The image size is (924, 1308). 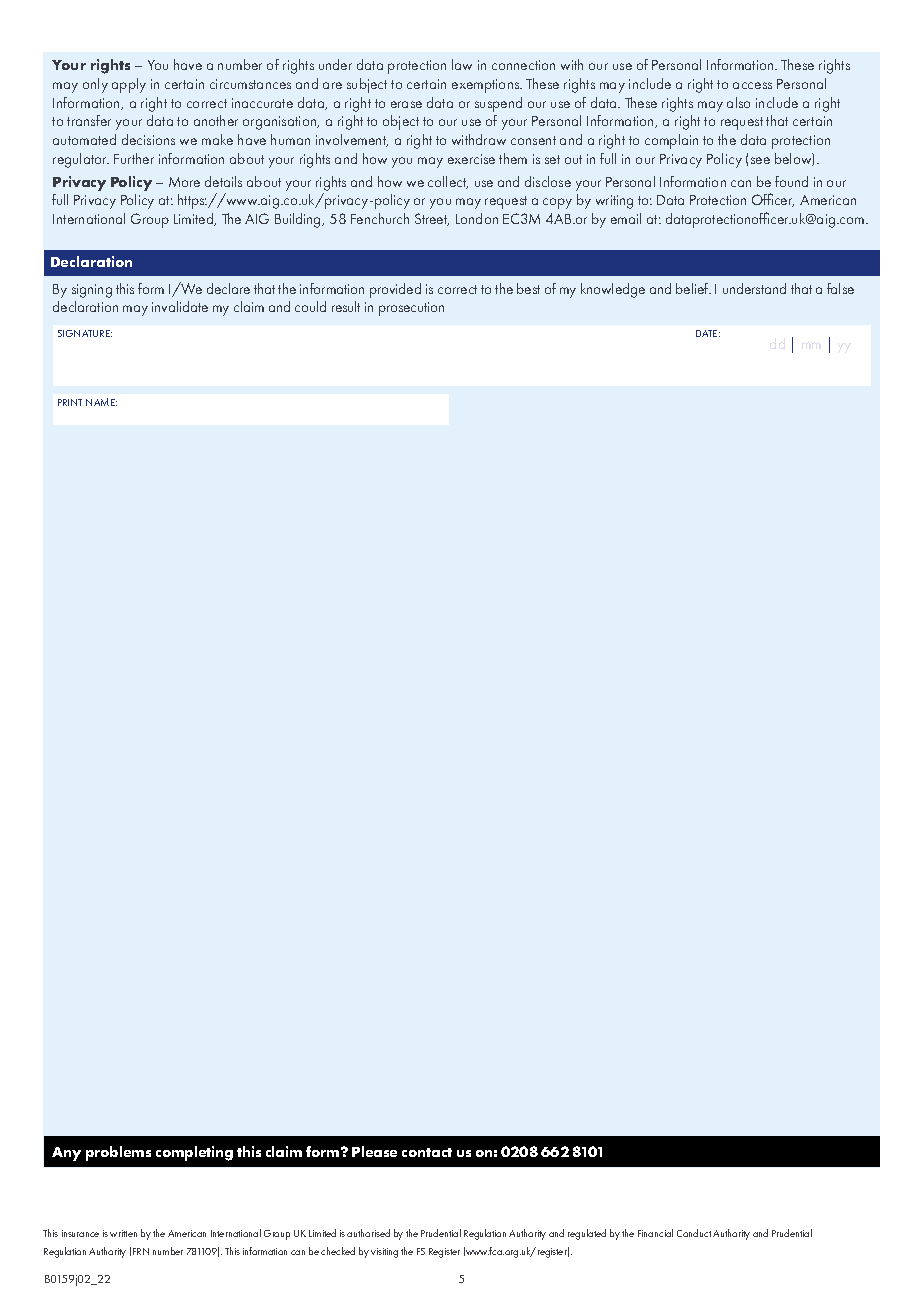 What do you see at coordinates (427, 1152) in the document?
I see `contact` at bounding box center [427, 1152].
